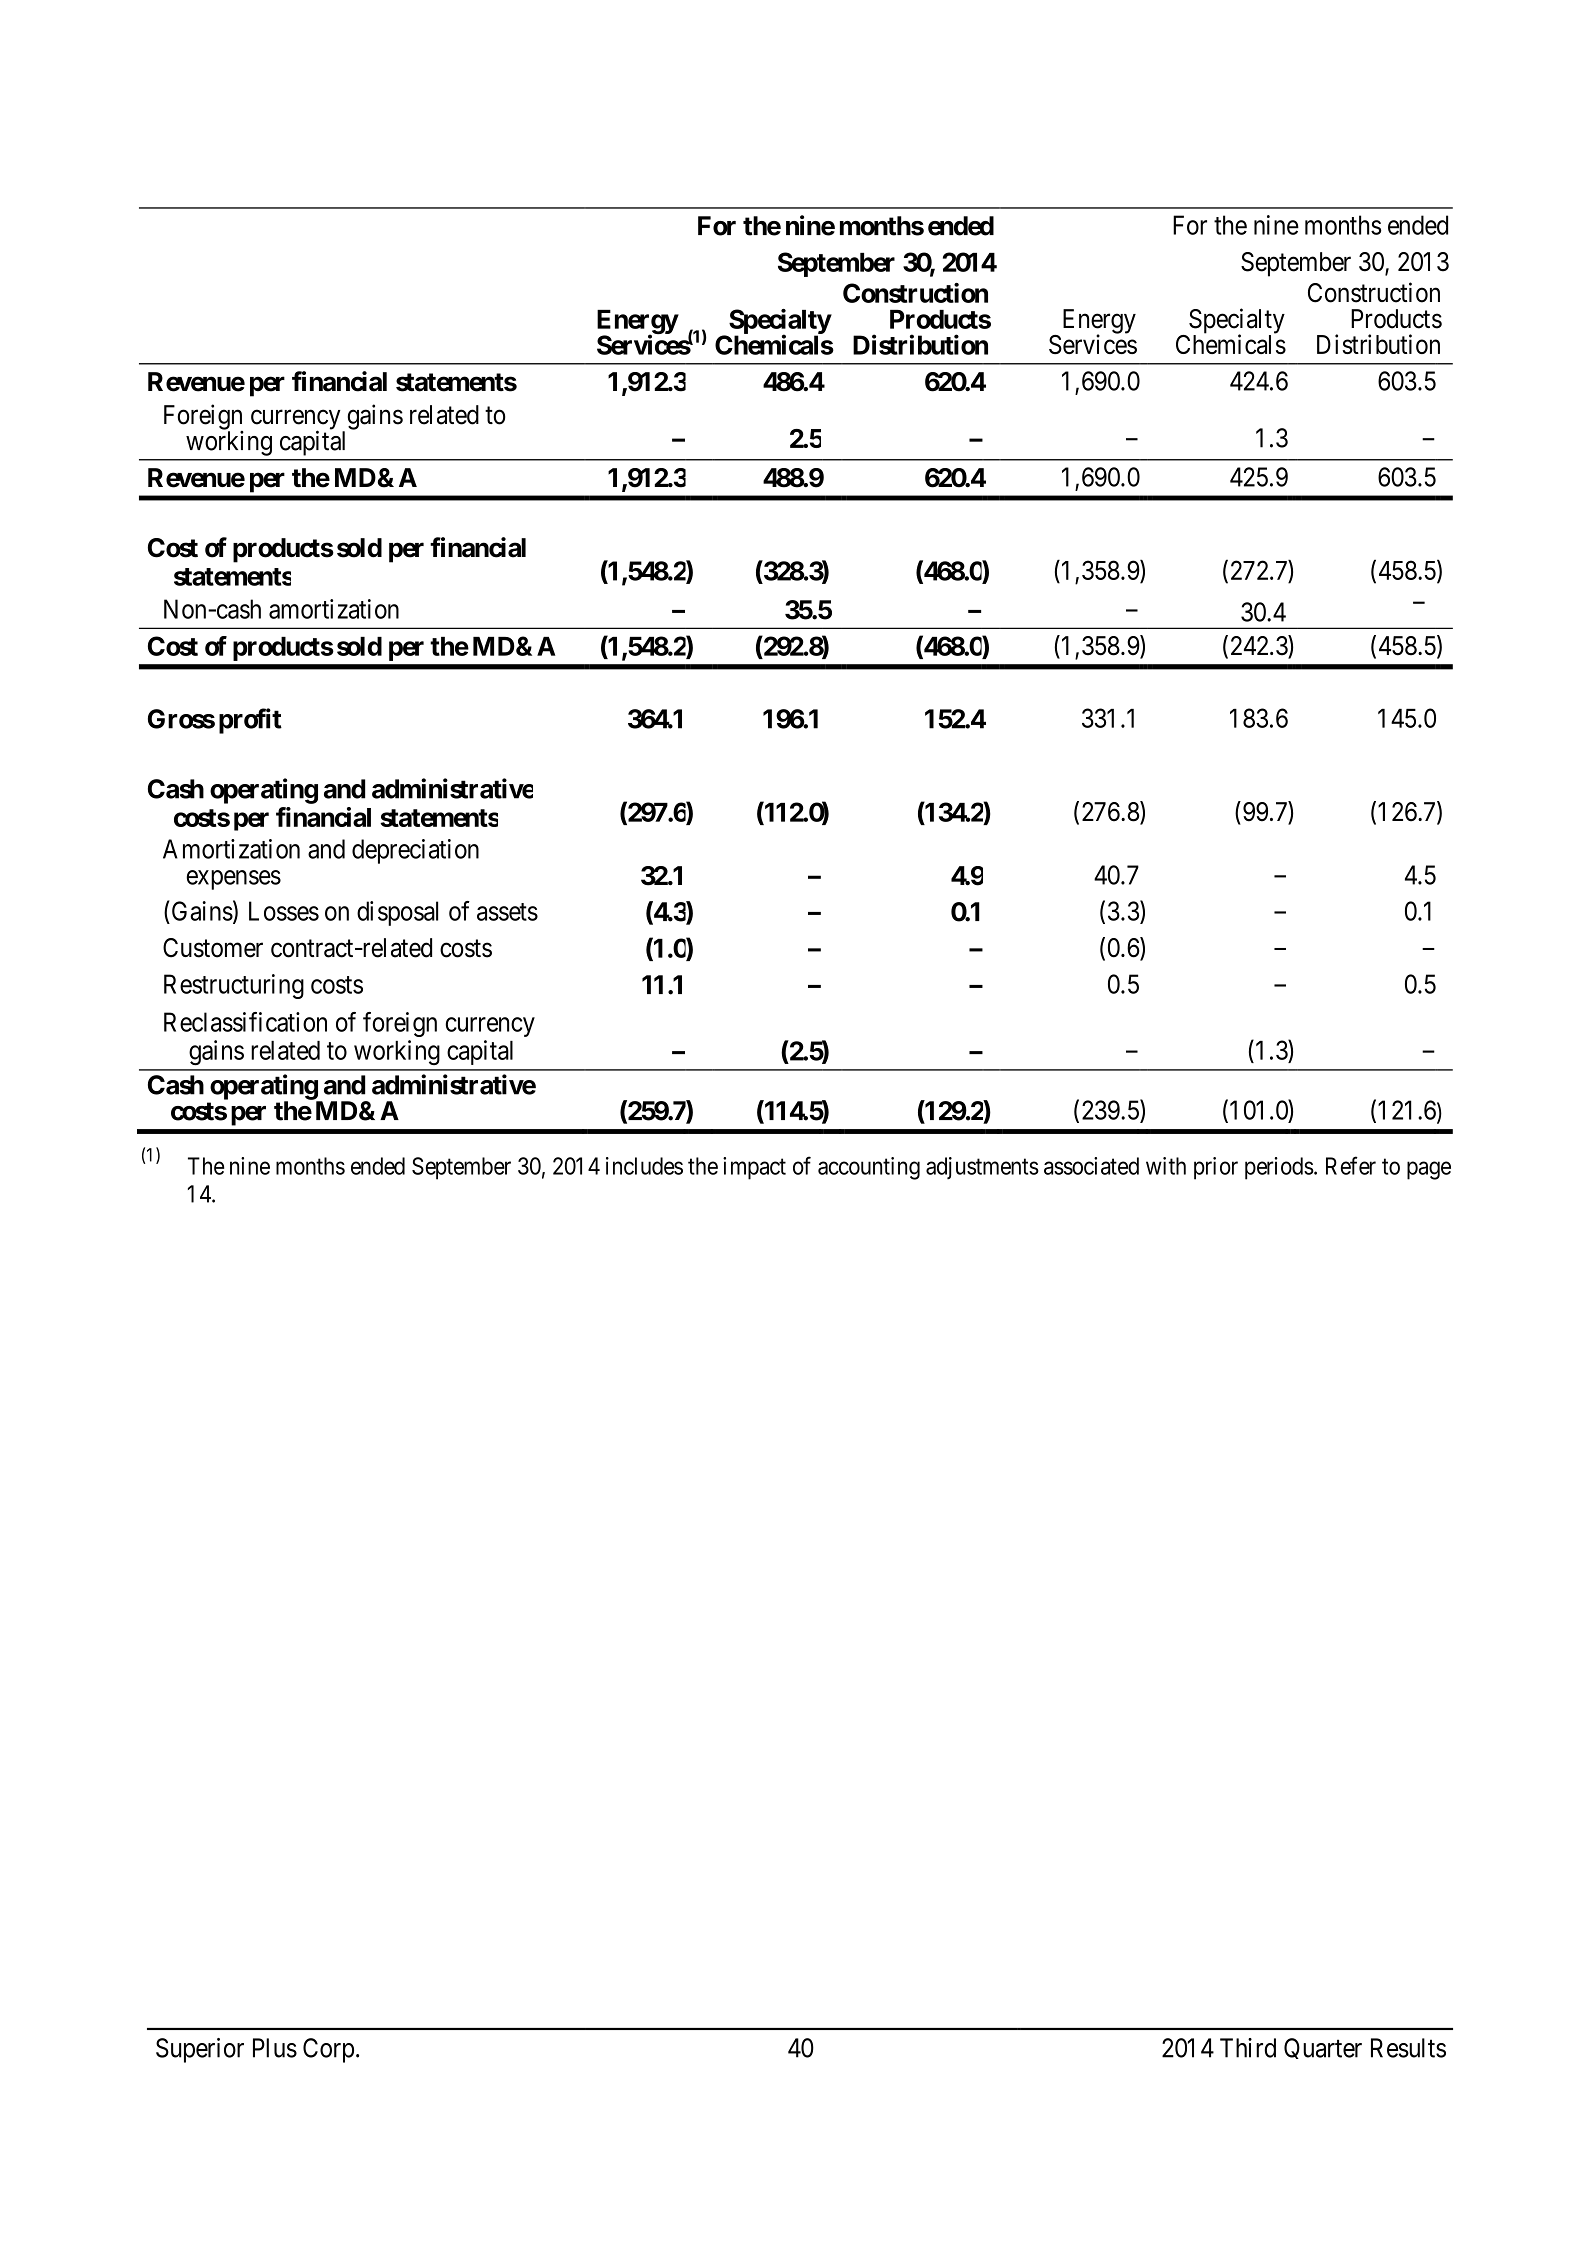  Describe the element at coordinates (1279, 1168) in the document. I see `periods` at that location.
